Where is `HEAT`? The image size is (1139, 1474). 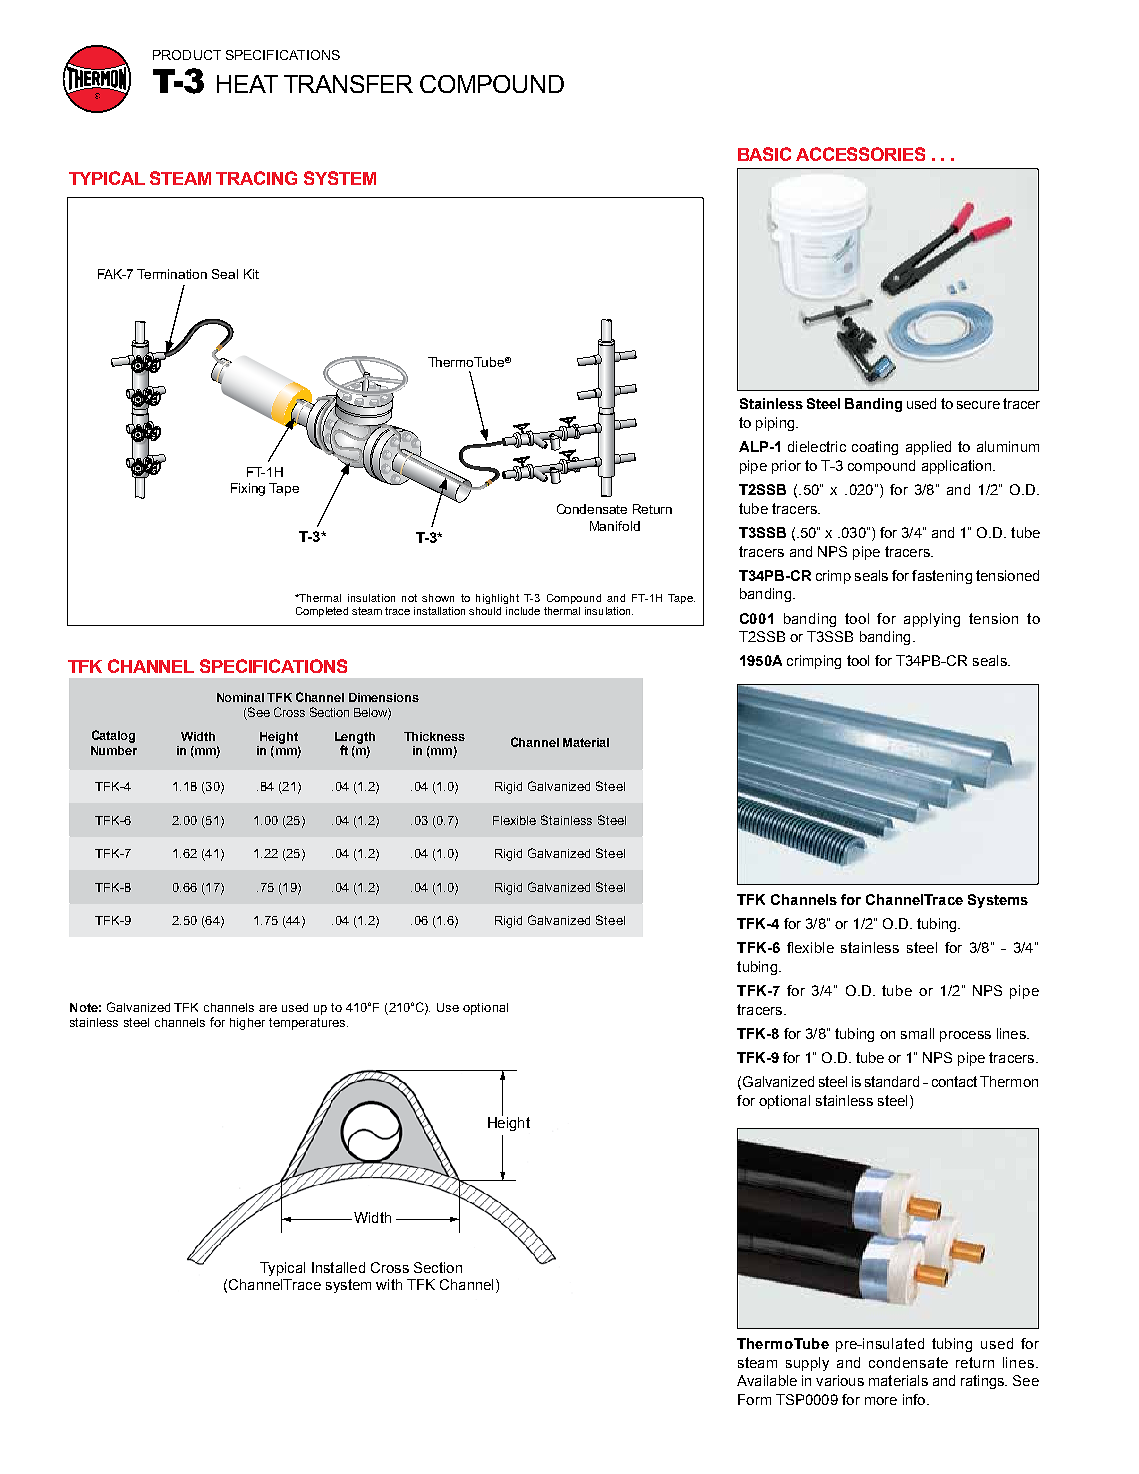
HEAT is located at coordinates (247, 84).
